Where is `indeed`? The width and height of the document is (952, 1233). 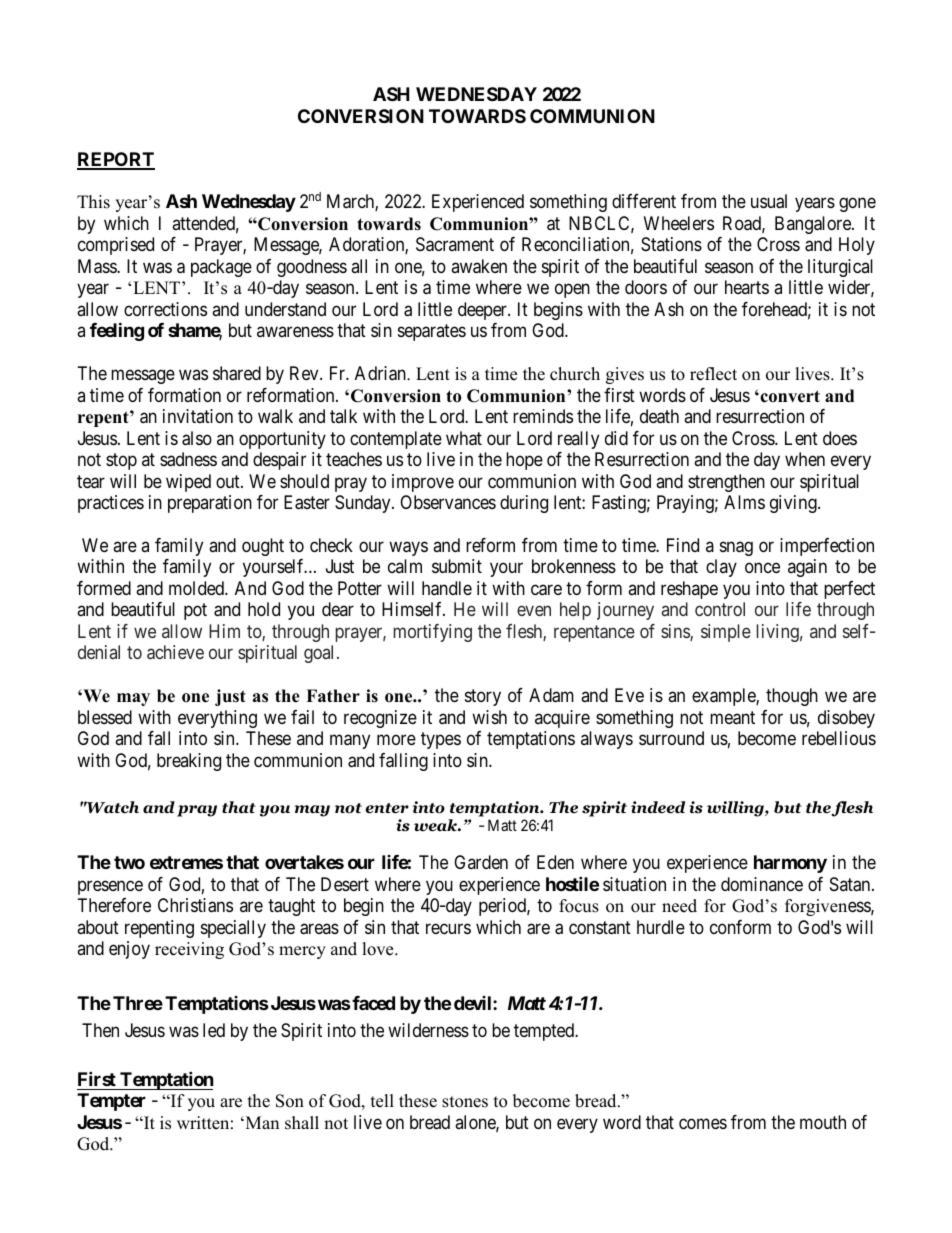
indeed is located at coordinates (658, 807).
